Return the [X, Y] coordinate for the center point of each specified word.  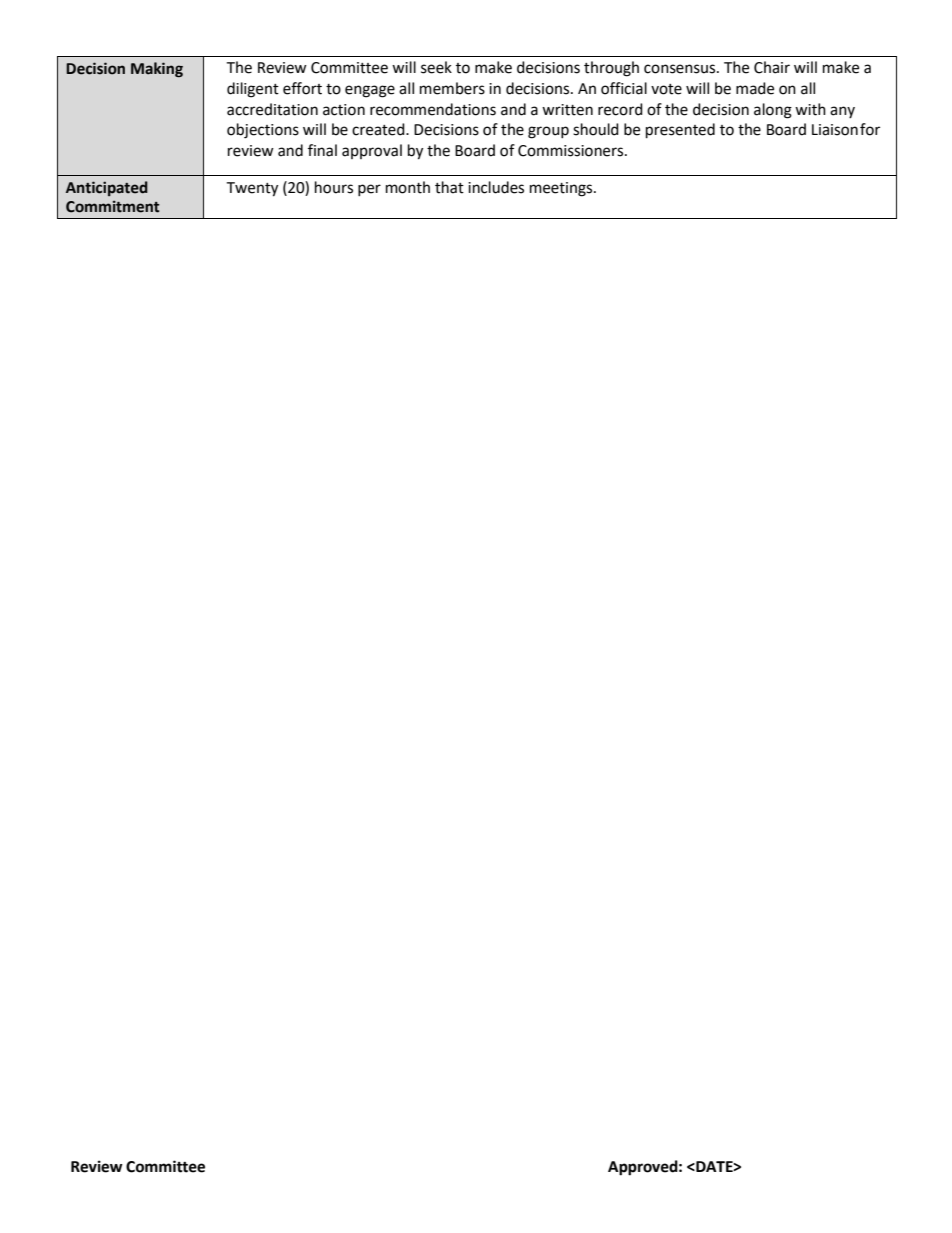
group [548, 132]
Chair [772, 67]
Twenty [252, 189]
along [773, 111]
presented [680, 131]
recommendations [433, 109]
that [449, 187]
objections [263, 131]
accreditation [272, 109]
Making [157, 70]
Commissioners [572, 151]
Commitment [113, 206]
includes [496, 187]
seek [436, 67]
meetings [562, 189]
